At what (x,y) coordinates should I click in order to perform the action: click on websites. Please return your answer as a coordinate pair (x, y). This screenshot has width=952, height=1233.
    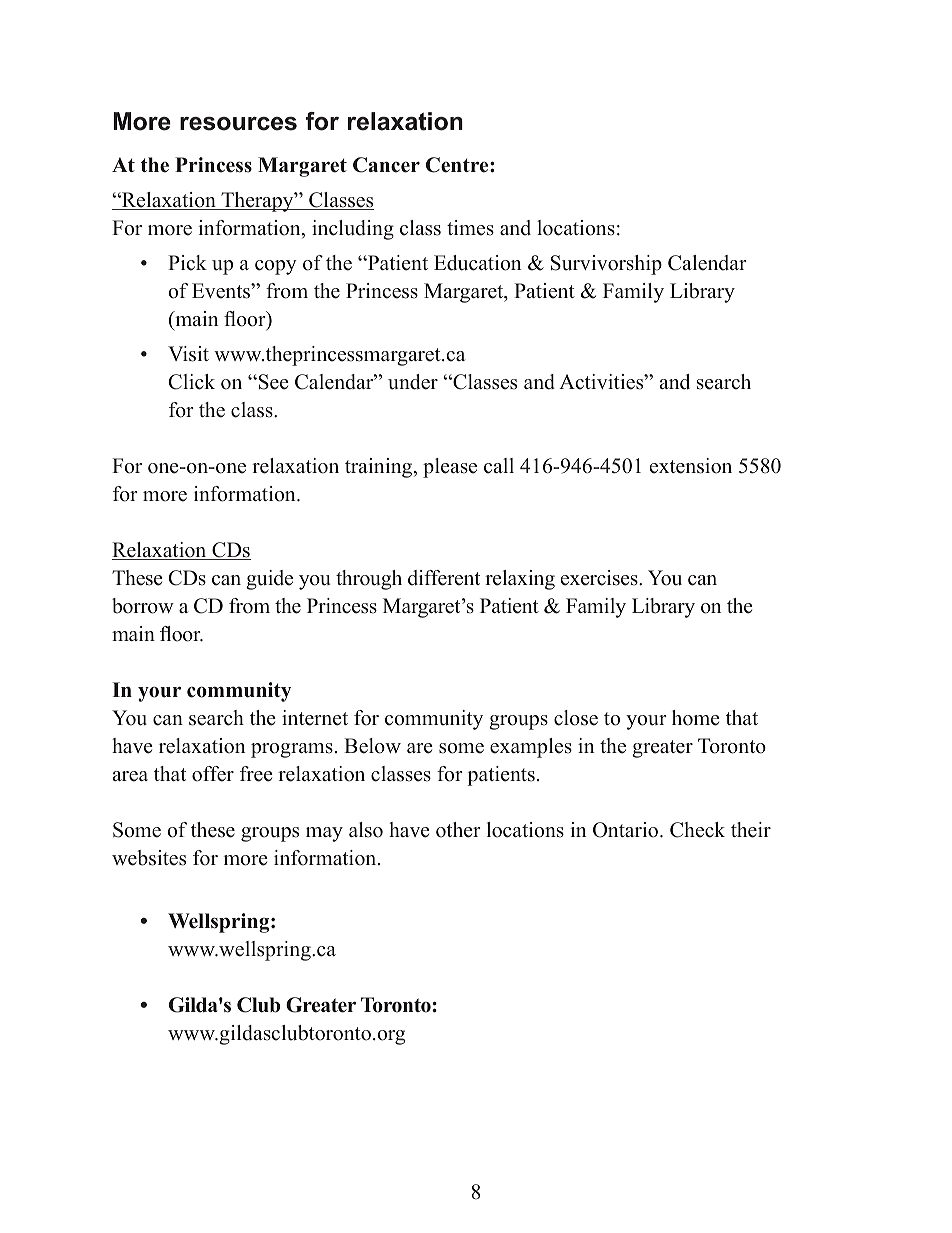
    Looking at the image, I should click on (149, 858).
